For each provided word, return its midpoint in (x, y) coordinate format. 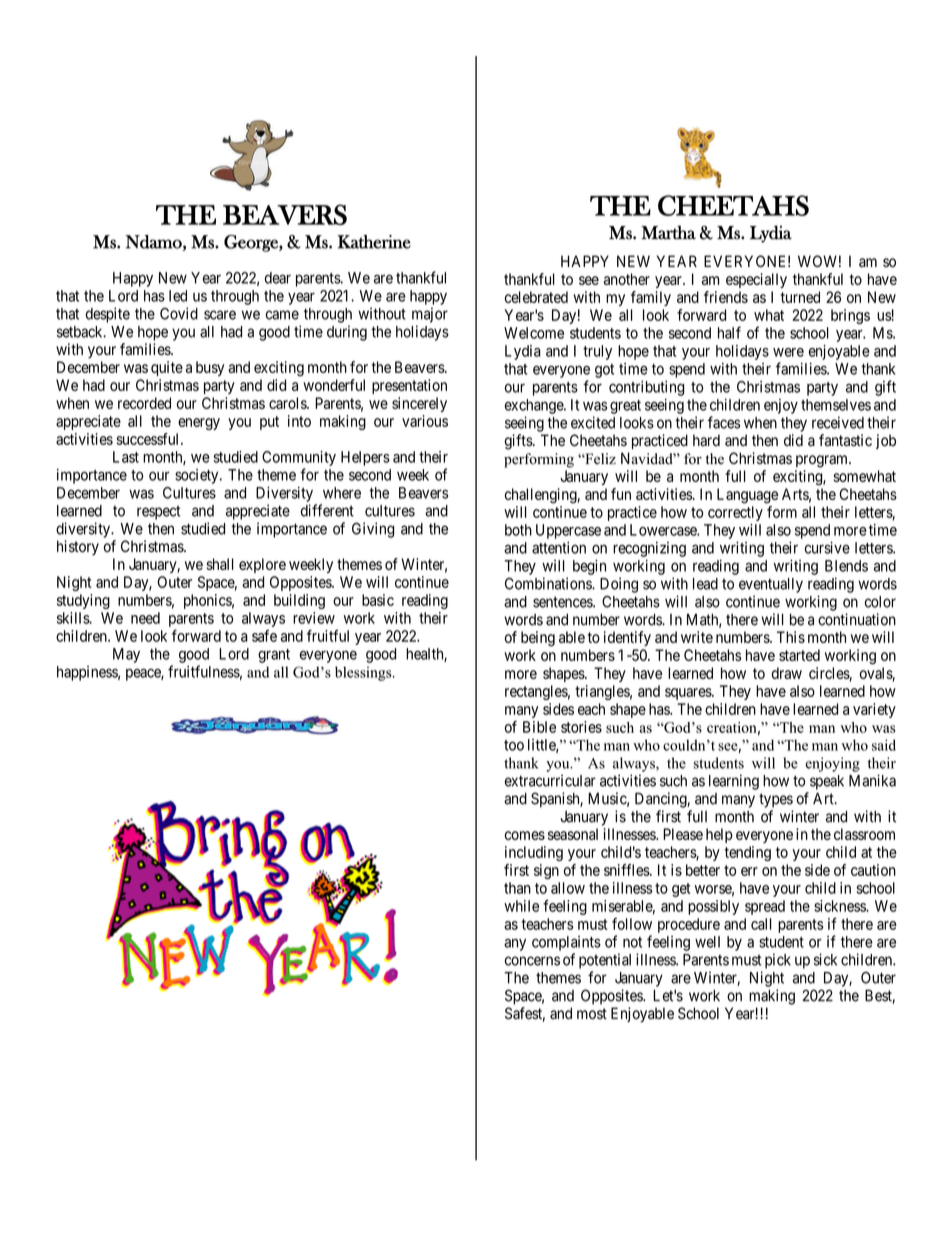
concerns (532, 961)
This (791, 637)
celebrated (536, 297)
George (252, 243)
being (538, 639)
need (145, 618)
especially (756, 280)
